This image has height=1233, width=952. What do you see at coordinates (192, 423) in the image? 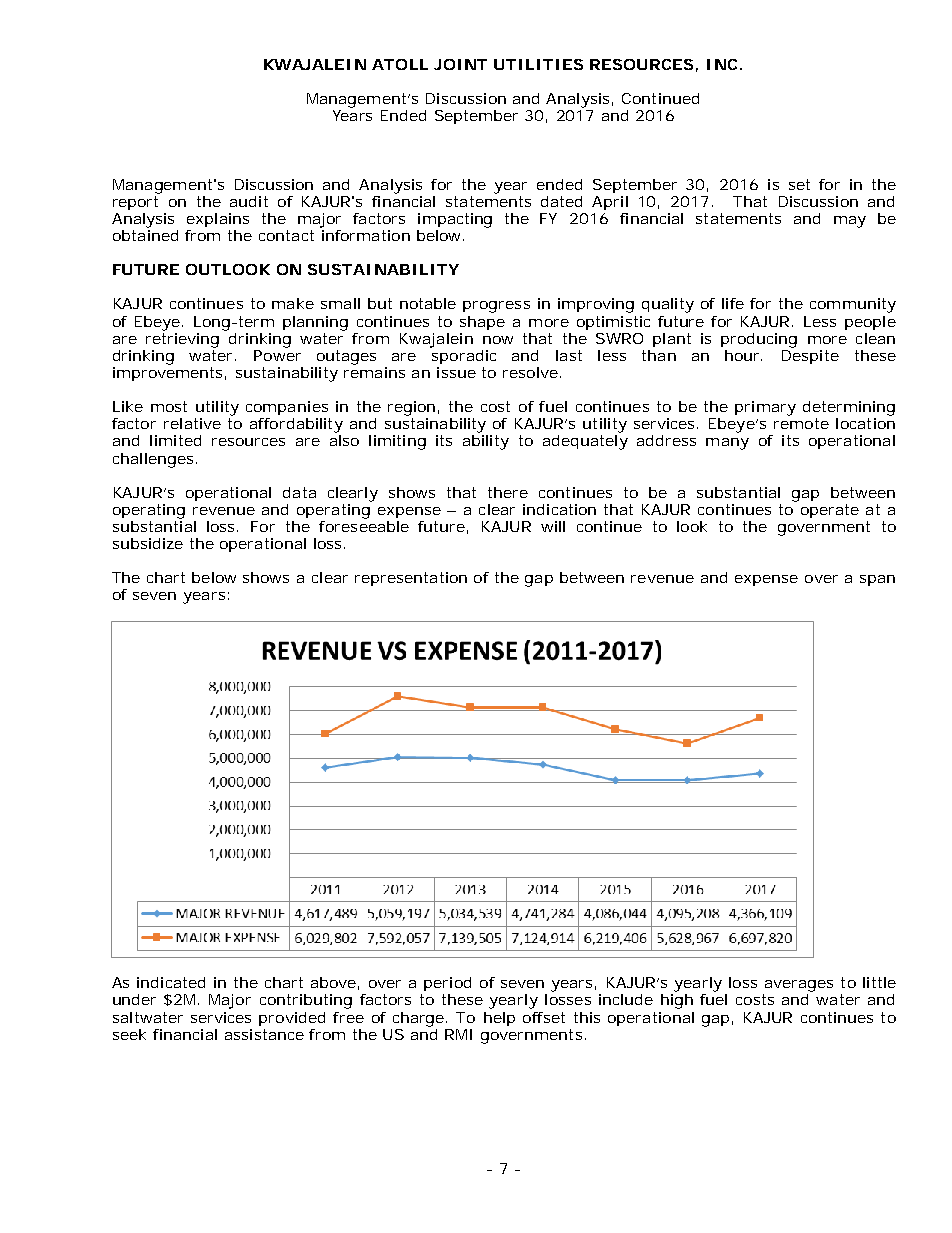
I see `relative` at bounding box center [192, 423].
